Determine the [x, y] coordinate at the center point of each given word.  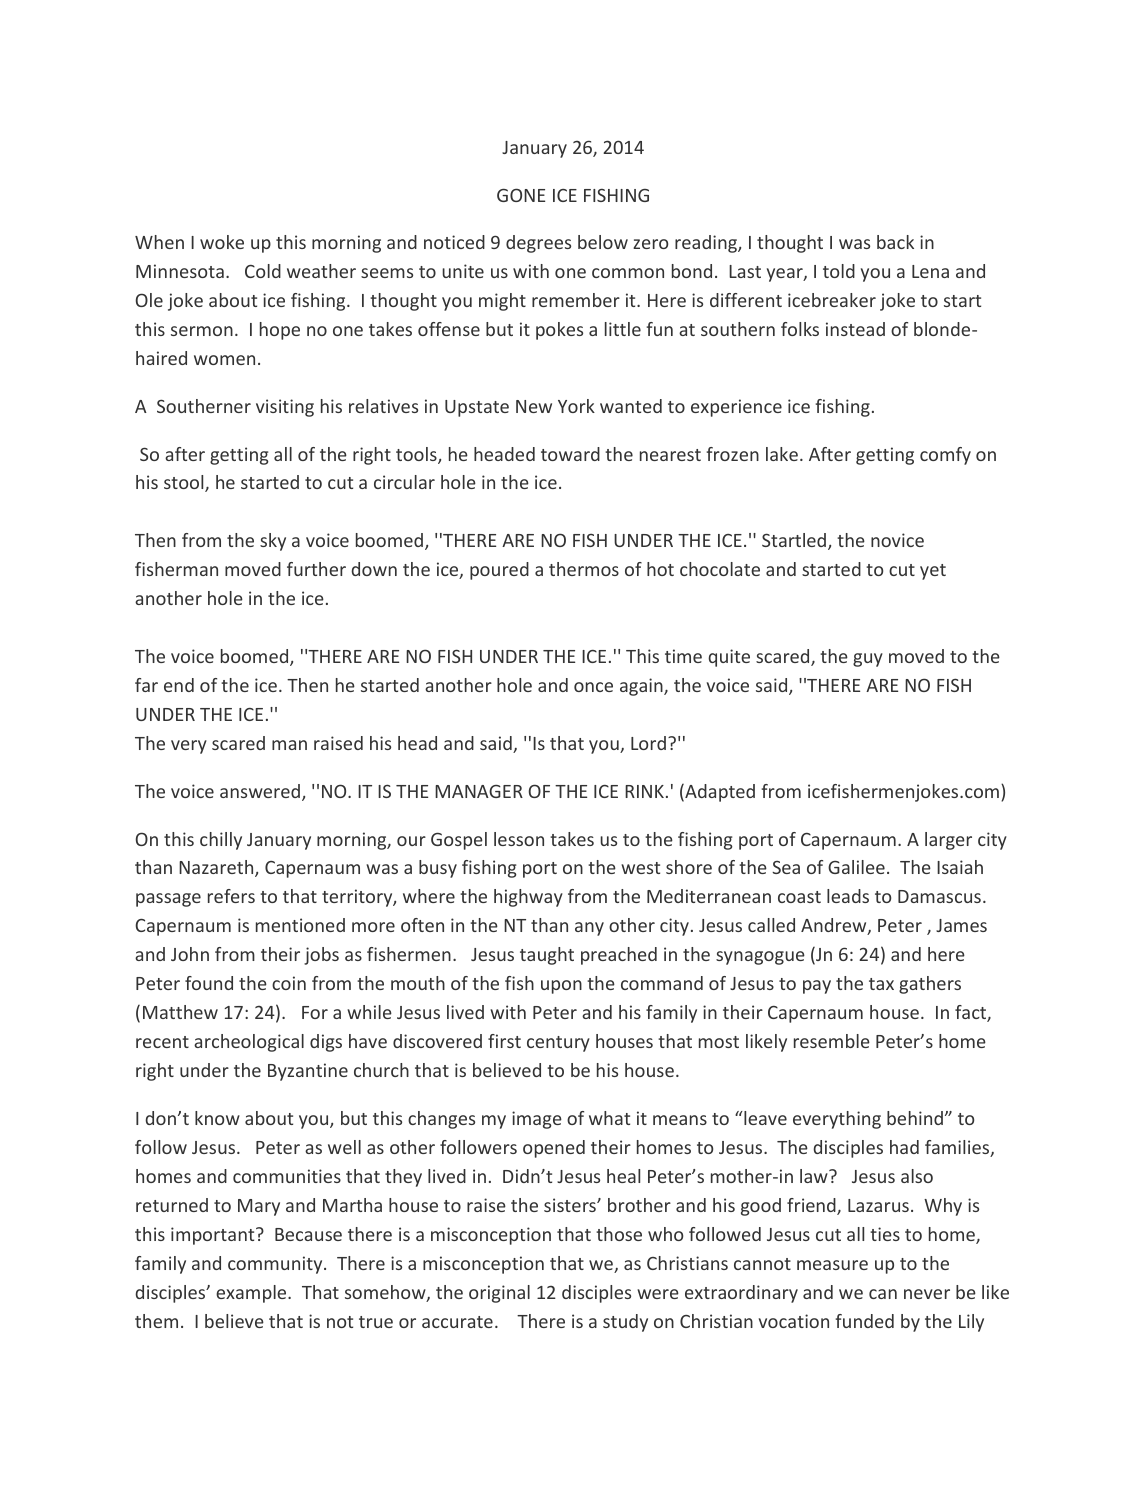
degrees [538, 244]
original [499, 1294]
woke [222, 242]
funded [864, 1321]
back [895, 242]
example [252, 1294]
